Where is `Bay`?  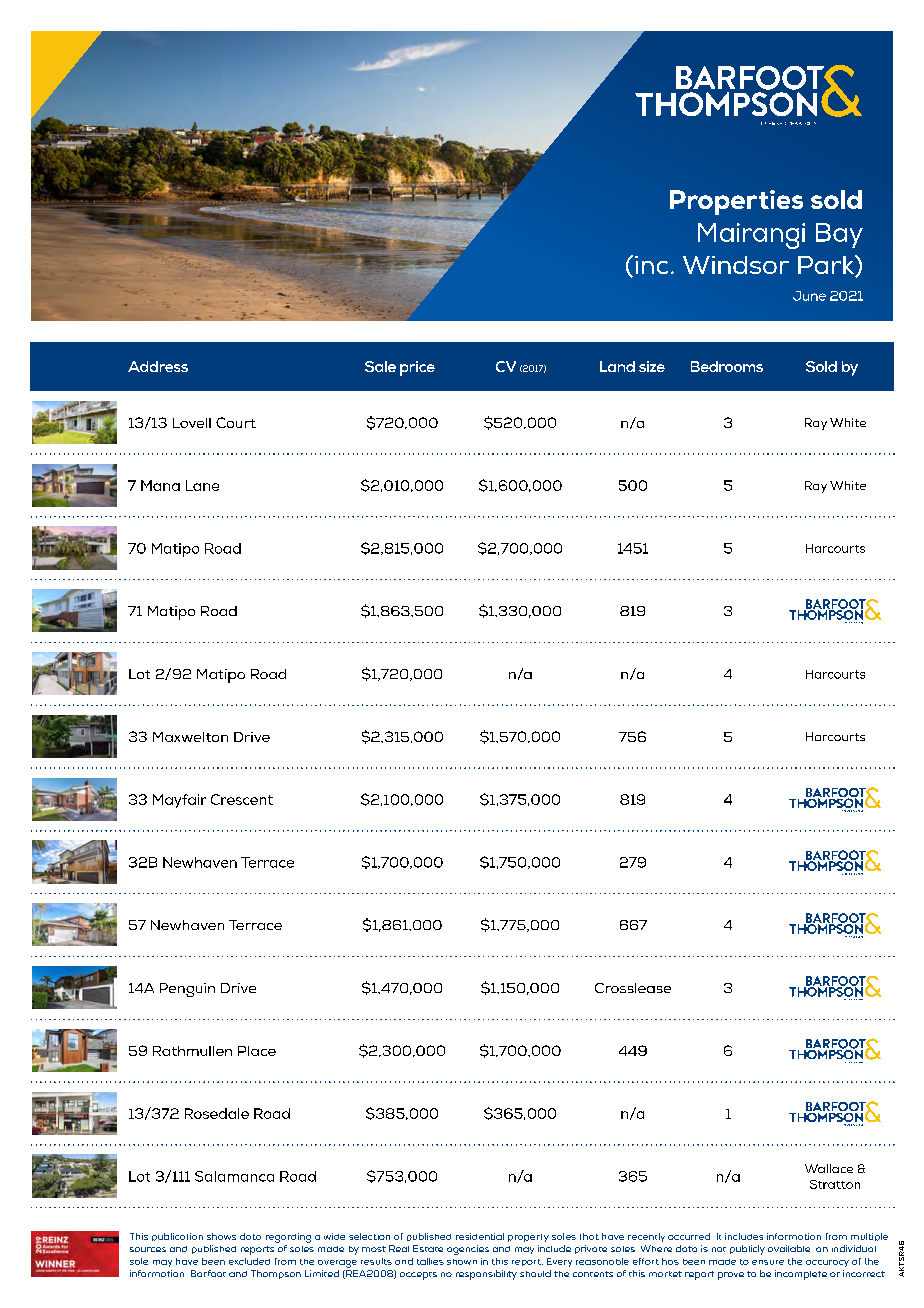
Bay is located at coordinates (839, 235).
